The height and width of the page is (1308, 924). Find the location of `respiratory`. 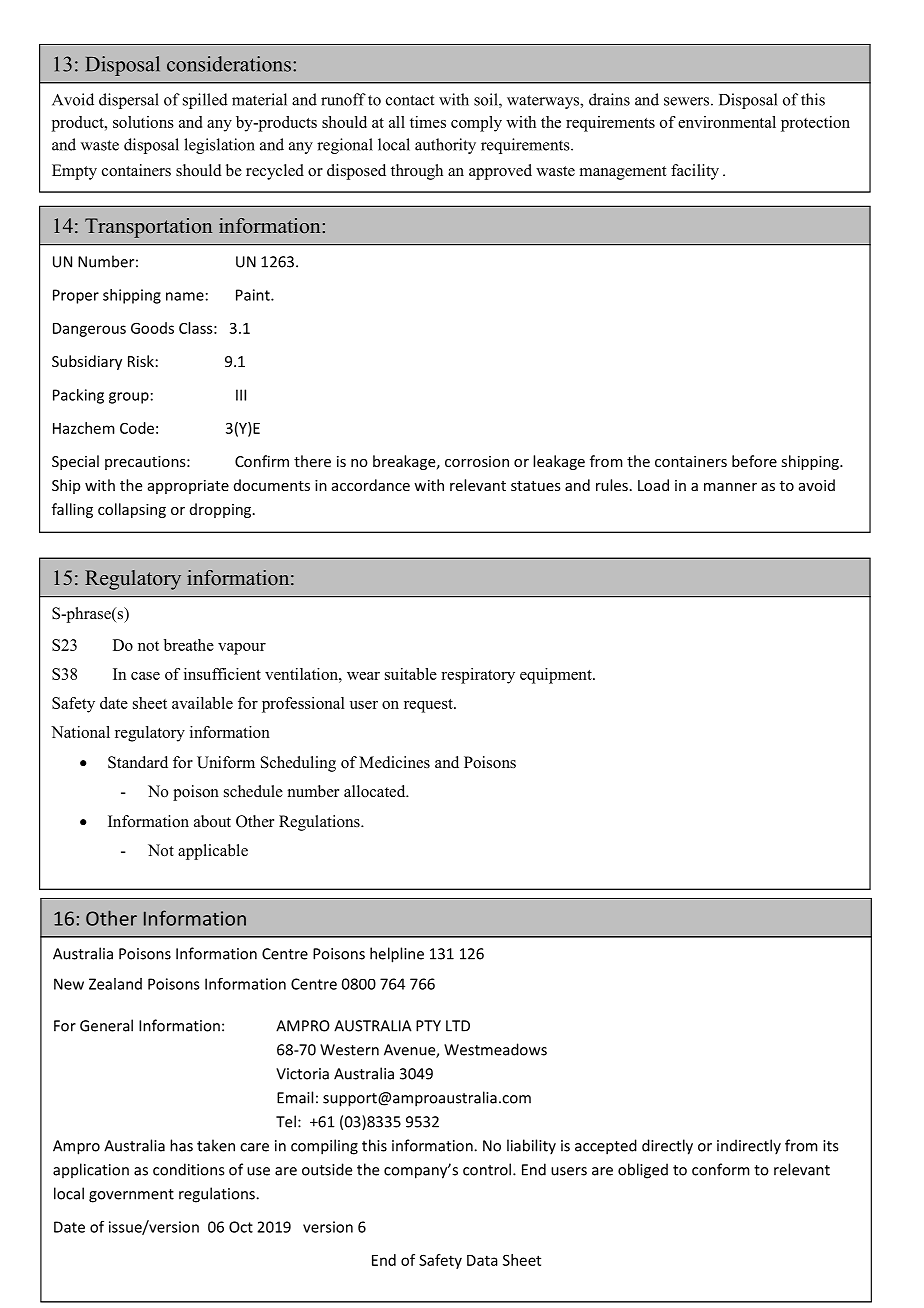

respiratory is located at coordinates (478, 676).
